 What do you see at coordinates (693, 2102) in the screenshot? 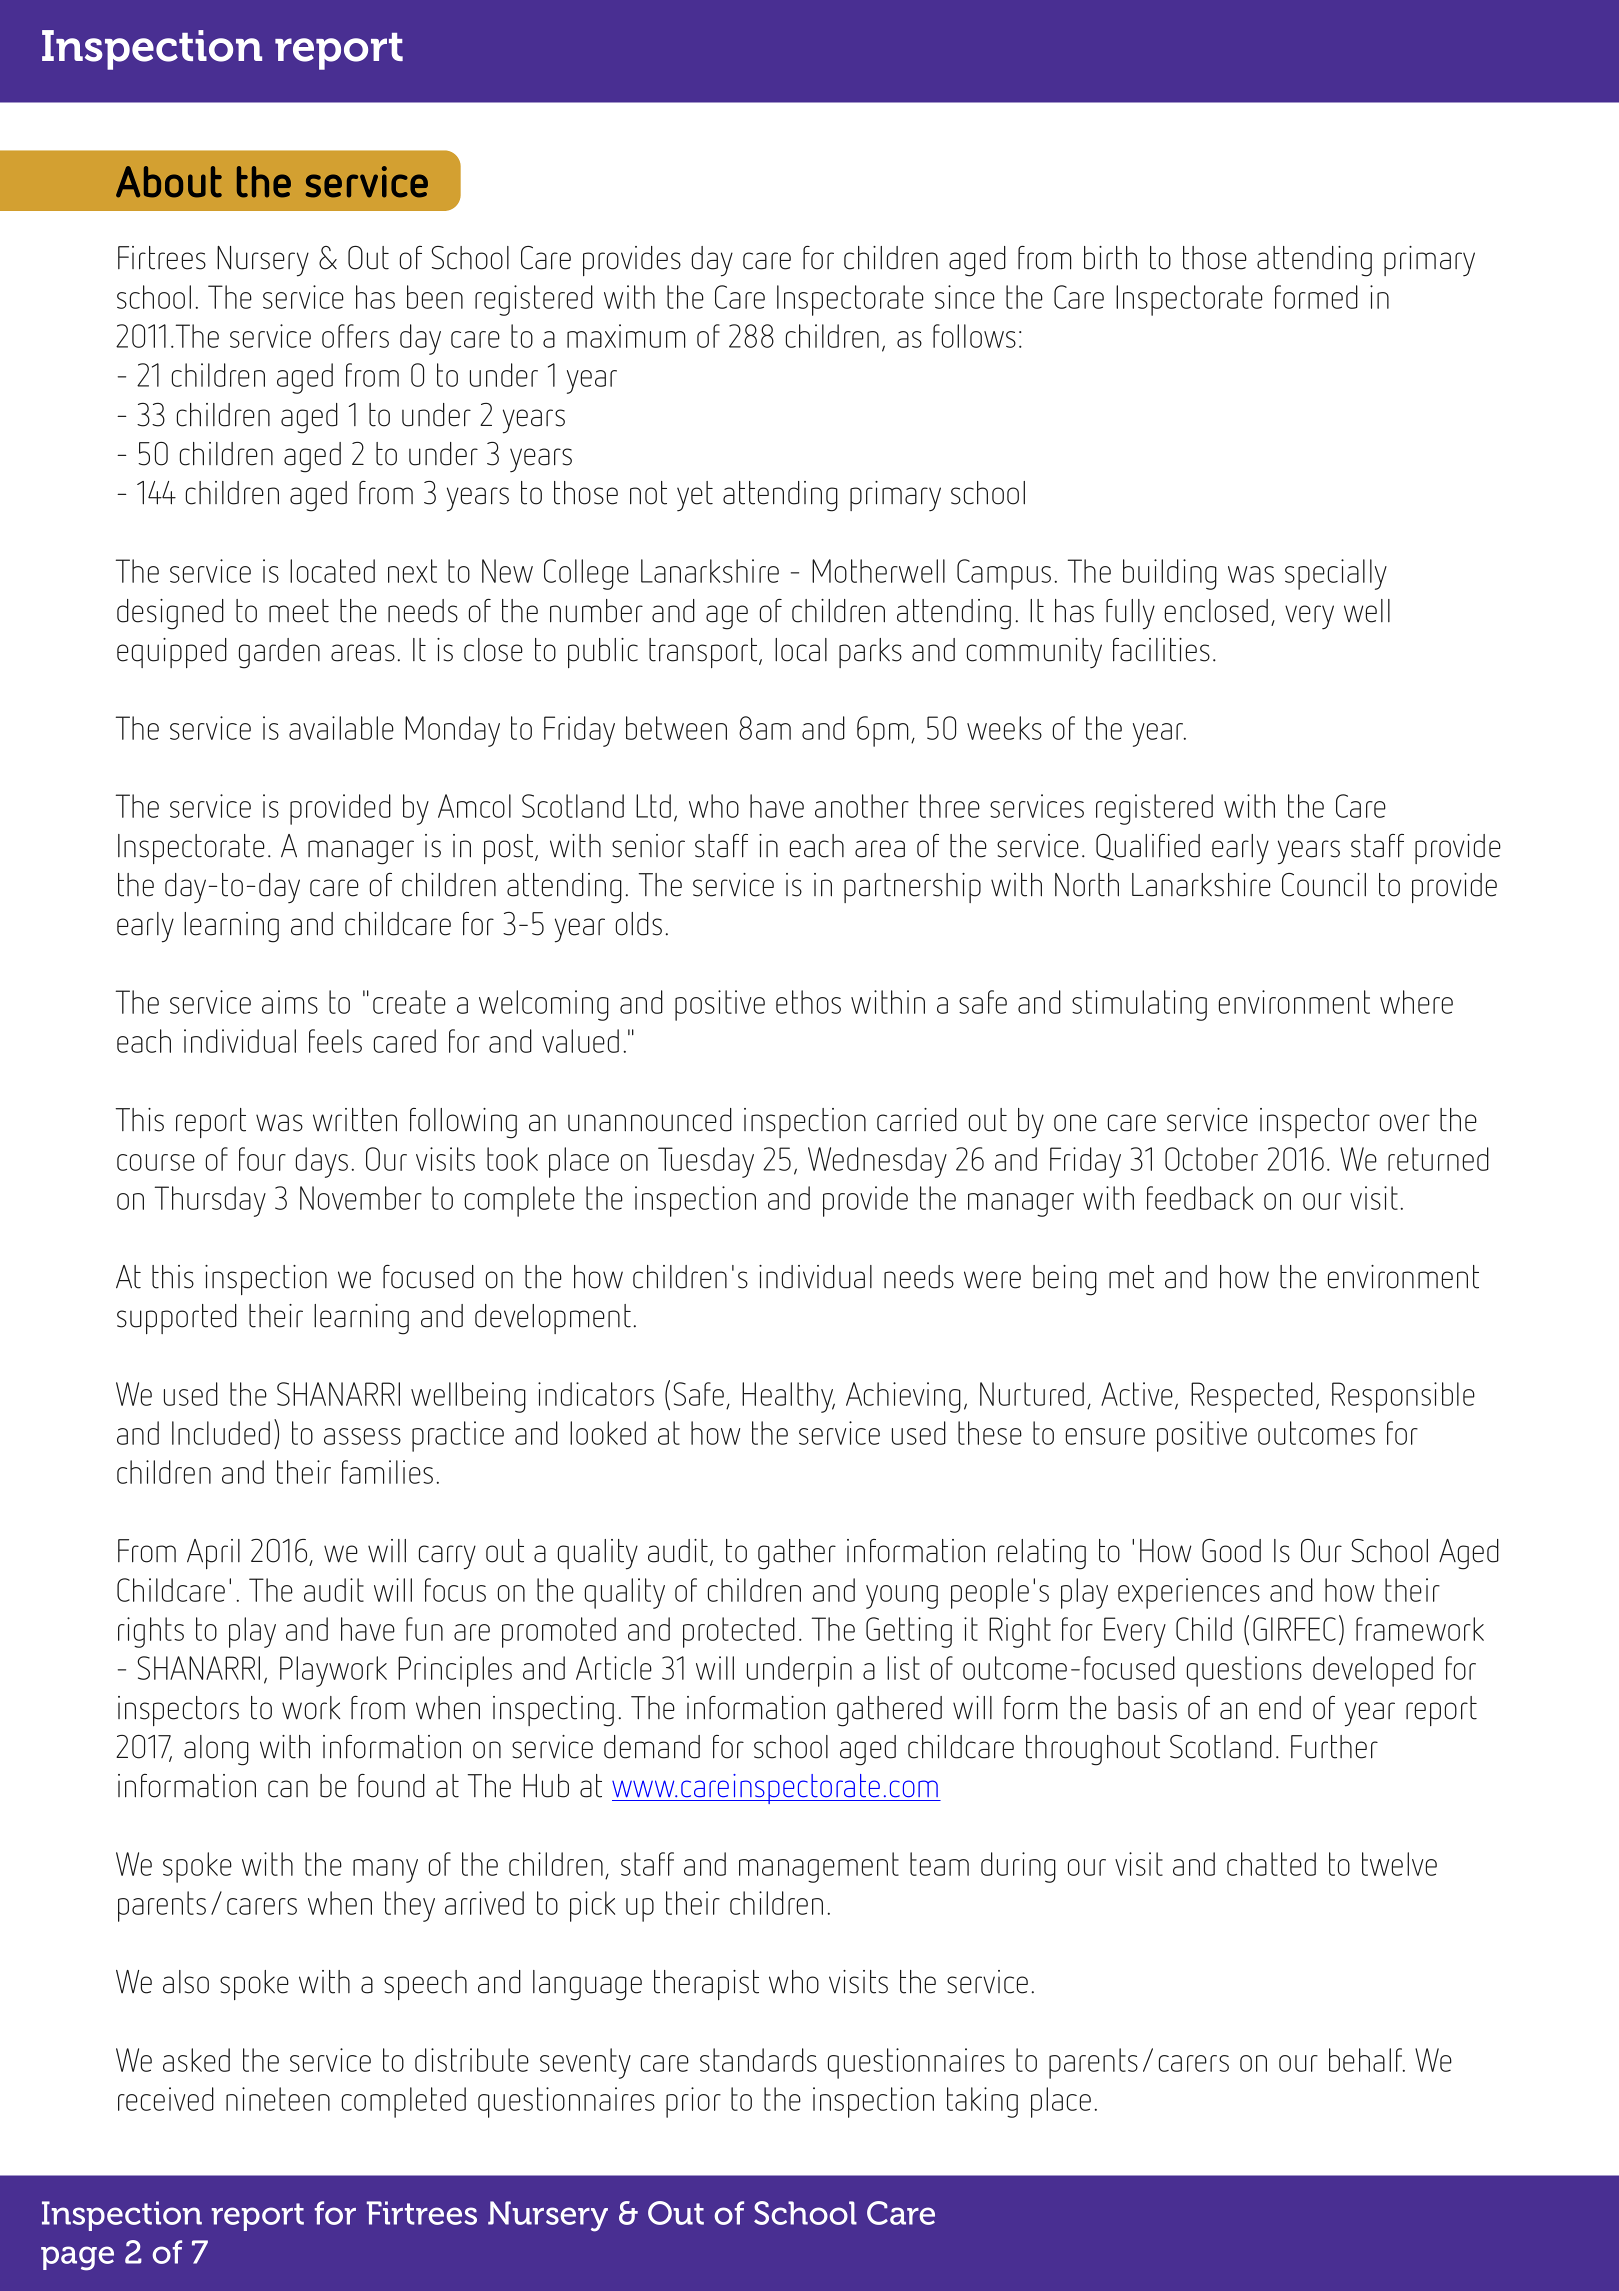
I see `prior` at bounding box center [693, 2102].
